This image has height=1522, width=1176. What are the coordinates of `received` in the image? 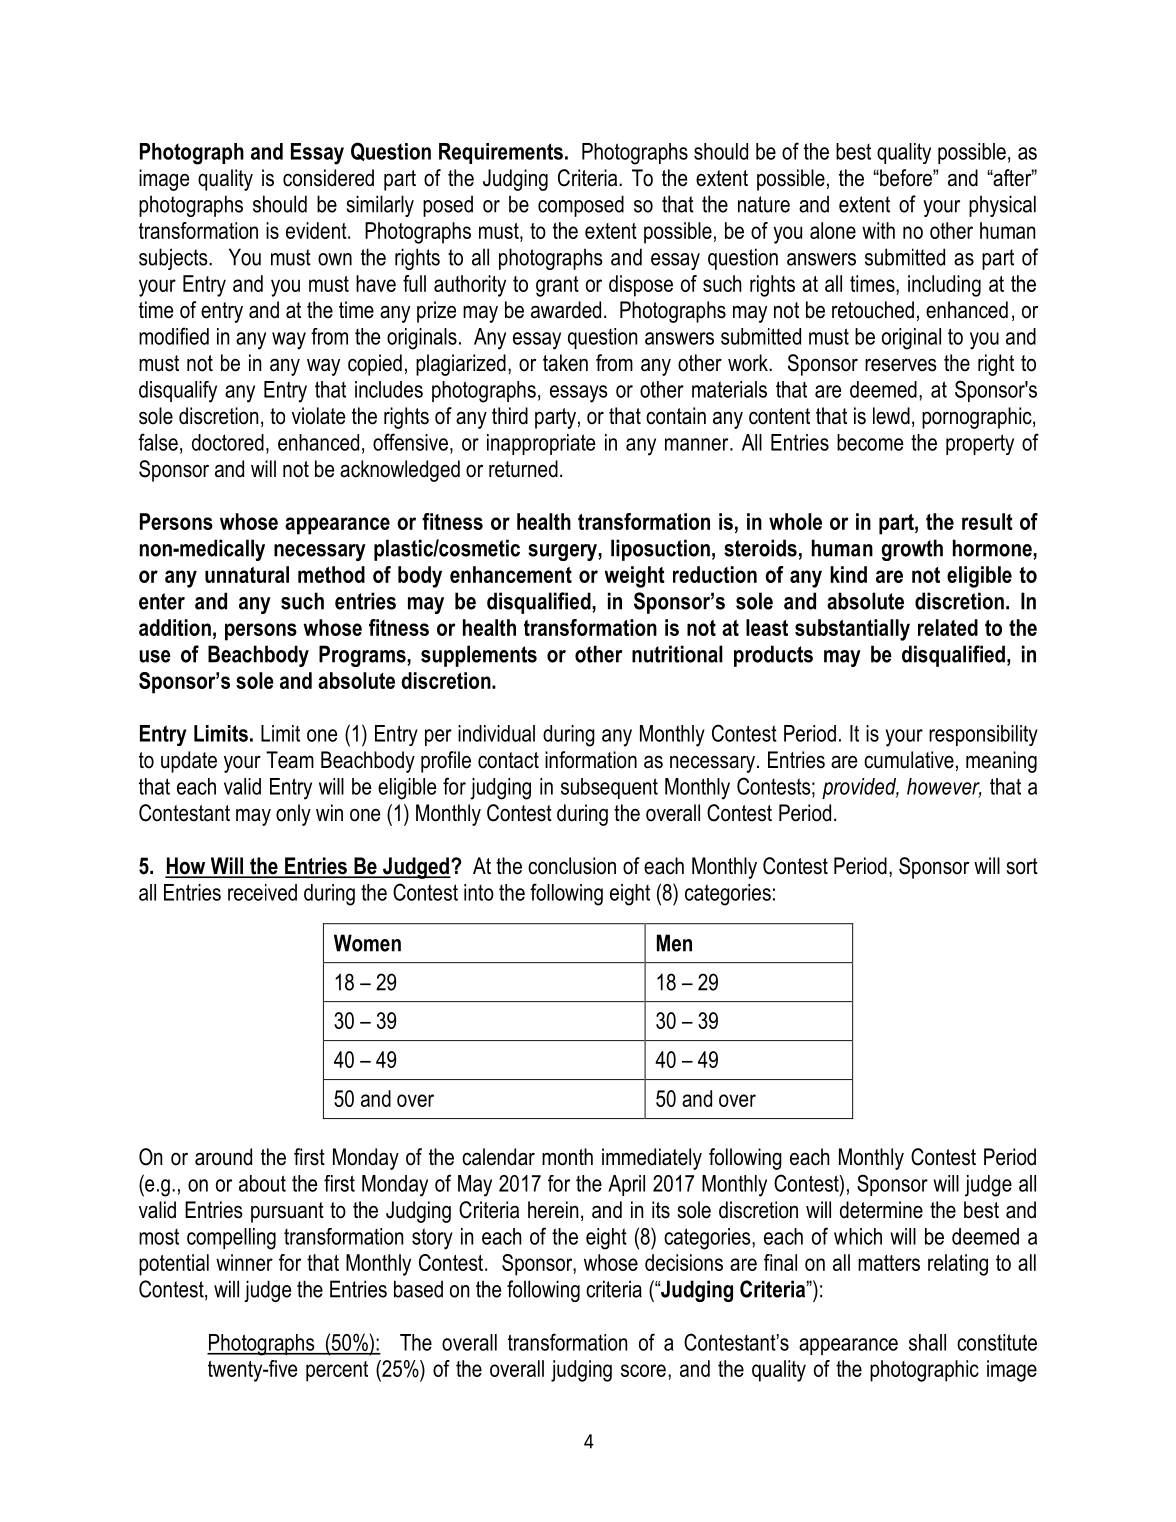 It's located at (262, 892).
